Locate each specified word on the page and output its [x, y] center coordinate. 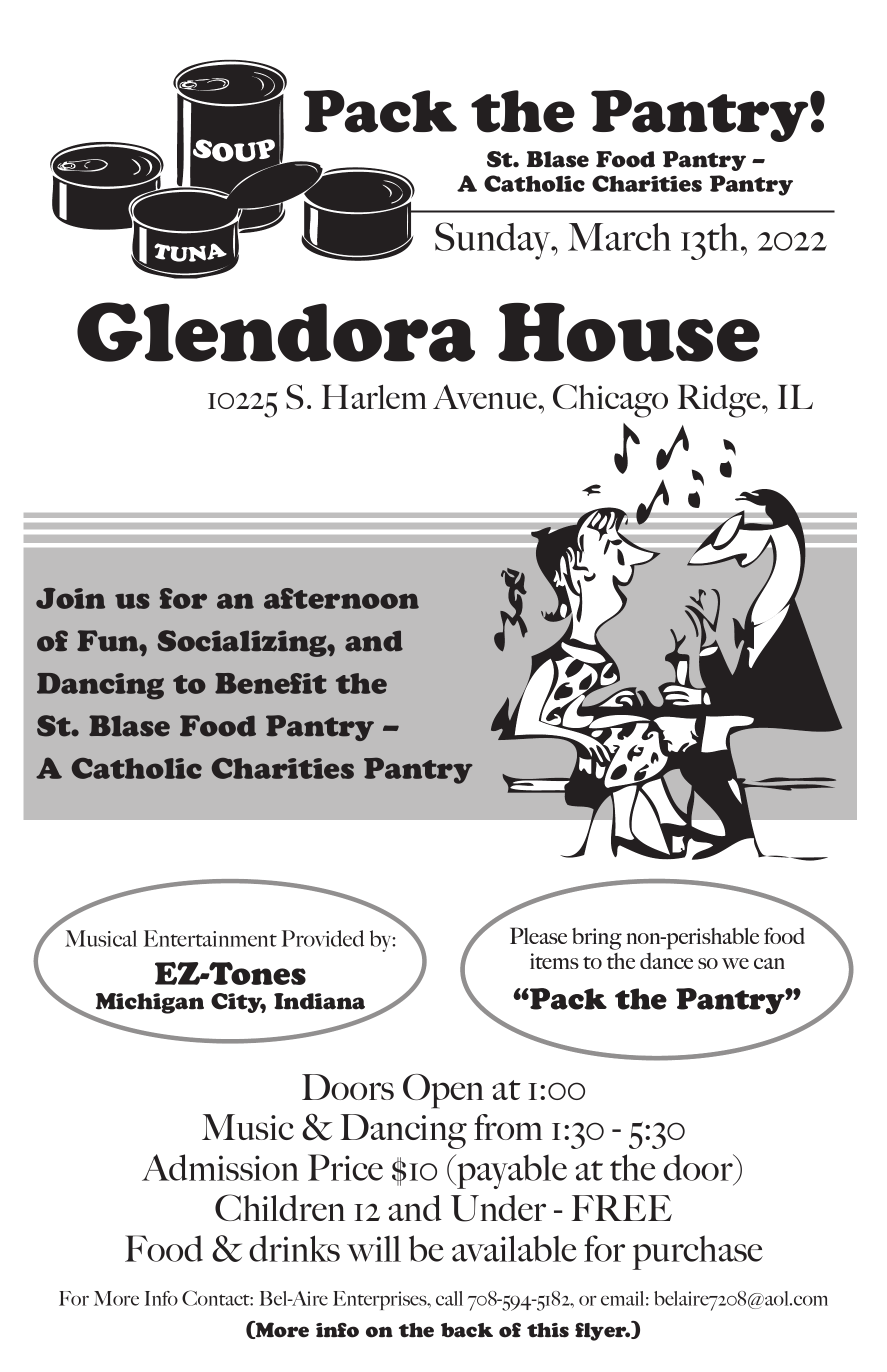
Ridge [720, 401]
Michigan [150, 1003]
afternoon [341, 598]
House [629, 332]
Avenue [486, 396]
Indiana [319, 1001]
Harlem [374, 397]
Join [70, 598]
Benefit [271, 683]
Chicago [610, 401]
